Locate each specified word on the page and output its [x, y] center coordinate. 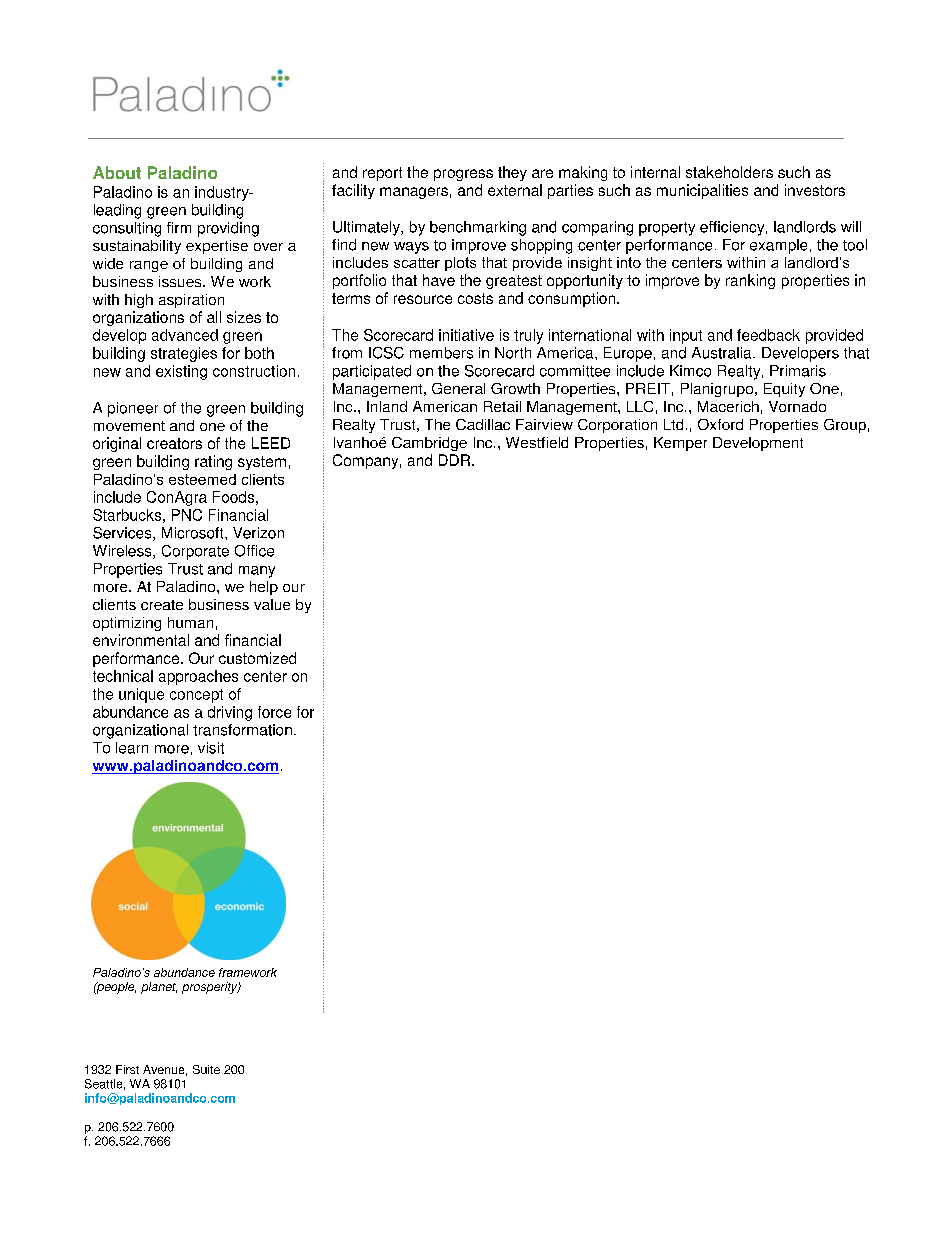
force [274, 712]
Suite [206, 1069]
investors [815, 190]
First [127, 1069]
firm [179, 227]
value [272, 604]
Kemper [680, 444]
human [190, 622]
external [515, 190]
